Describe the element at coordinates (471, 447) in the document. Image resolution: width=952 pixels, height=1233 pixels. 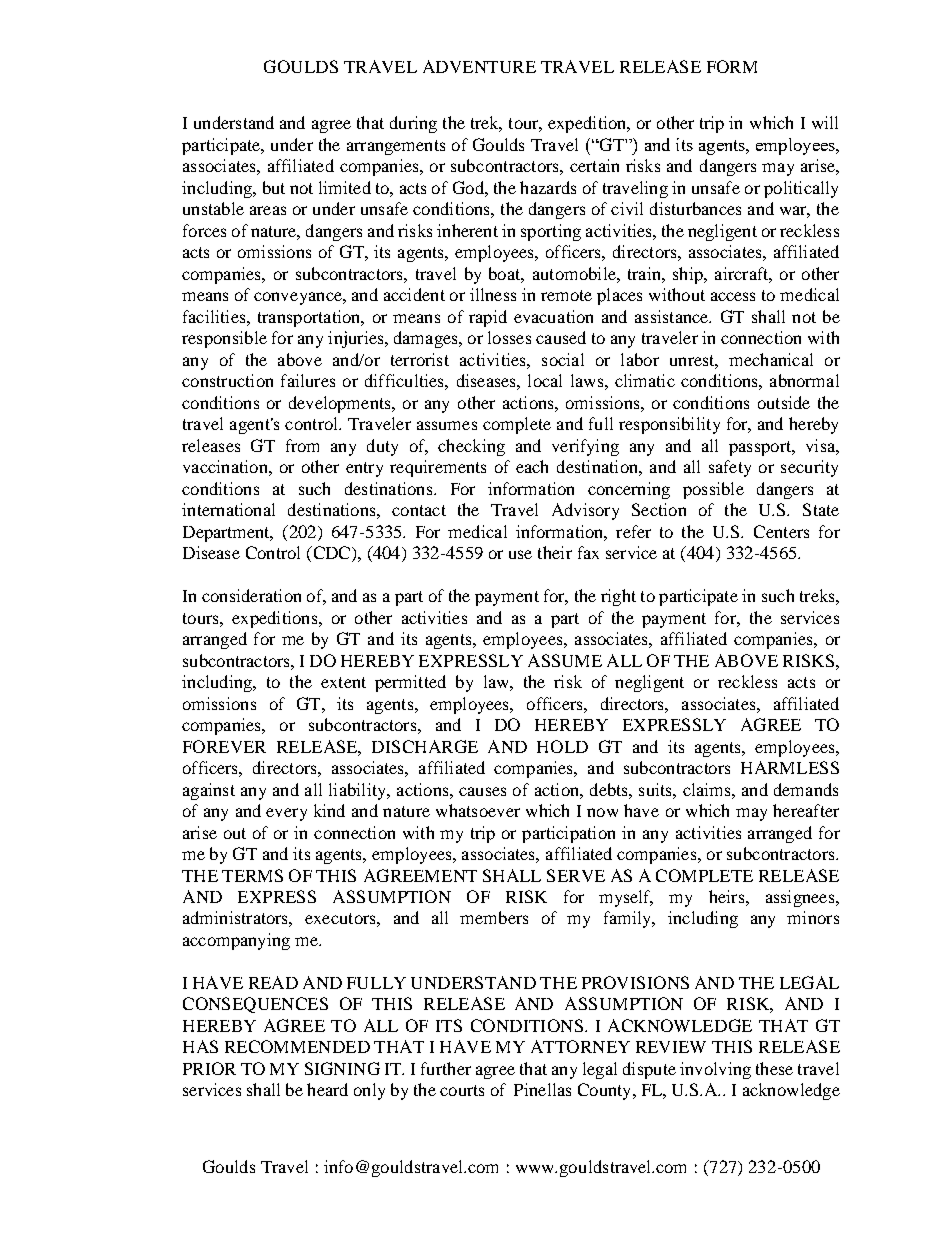
I see `checking` at that location.
